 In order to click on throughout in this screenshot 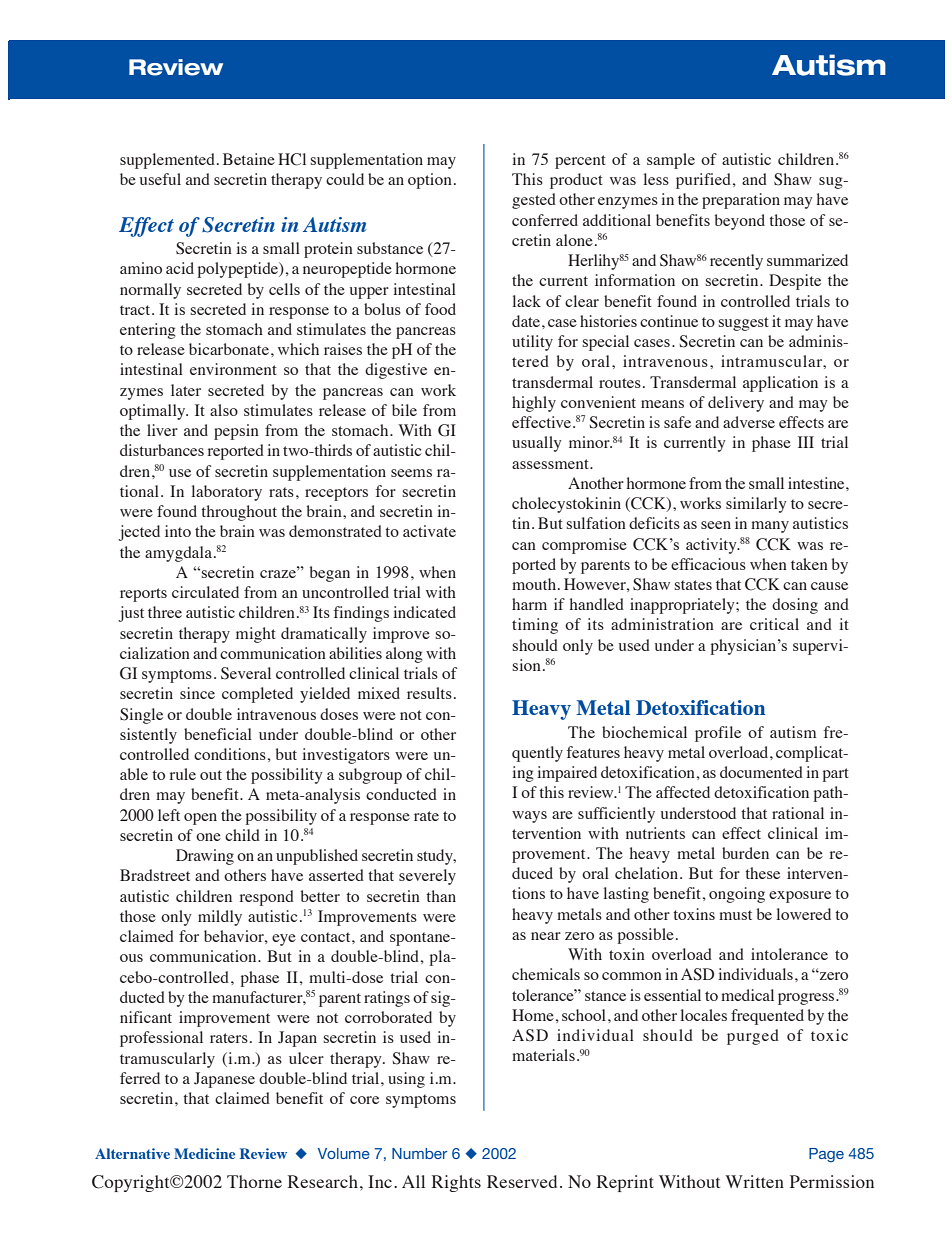, I will do `click(239, 513)`.
